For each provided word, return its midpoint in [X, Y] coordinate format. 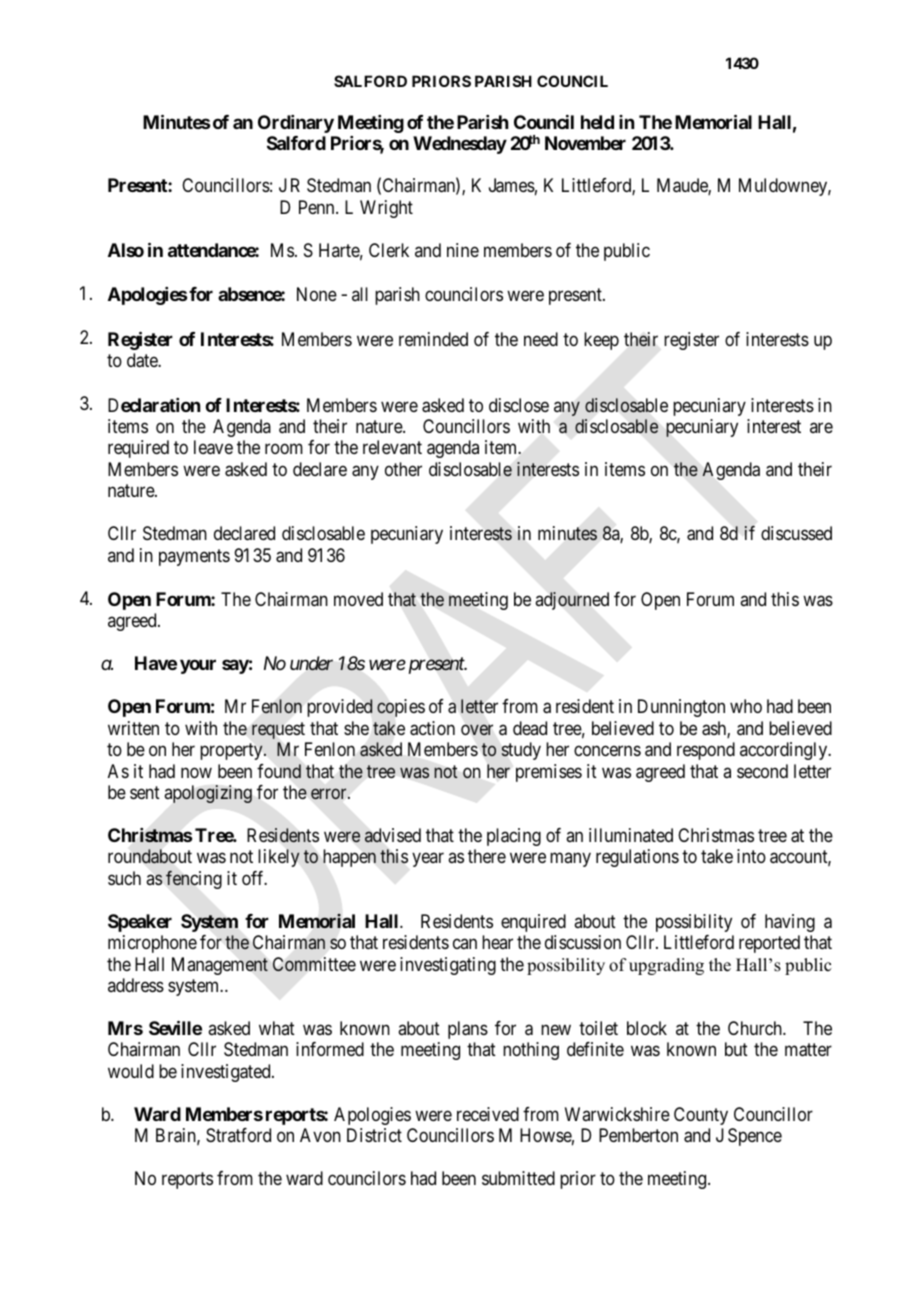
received [488, 1114]
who [746, 706]
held [597, 122]
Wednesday [460, 145]
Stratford [238, 1135]
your [198, 667]
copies [401, 708]
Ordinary [296, 124]
